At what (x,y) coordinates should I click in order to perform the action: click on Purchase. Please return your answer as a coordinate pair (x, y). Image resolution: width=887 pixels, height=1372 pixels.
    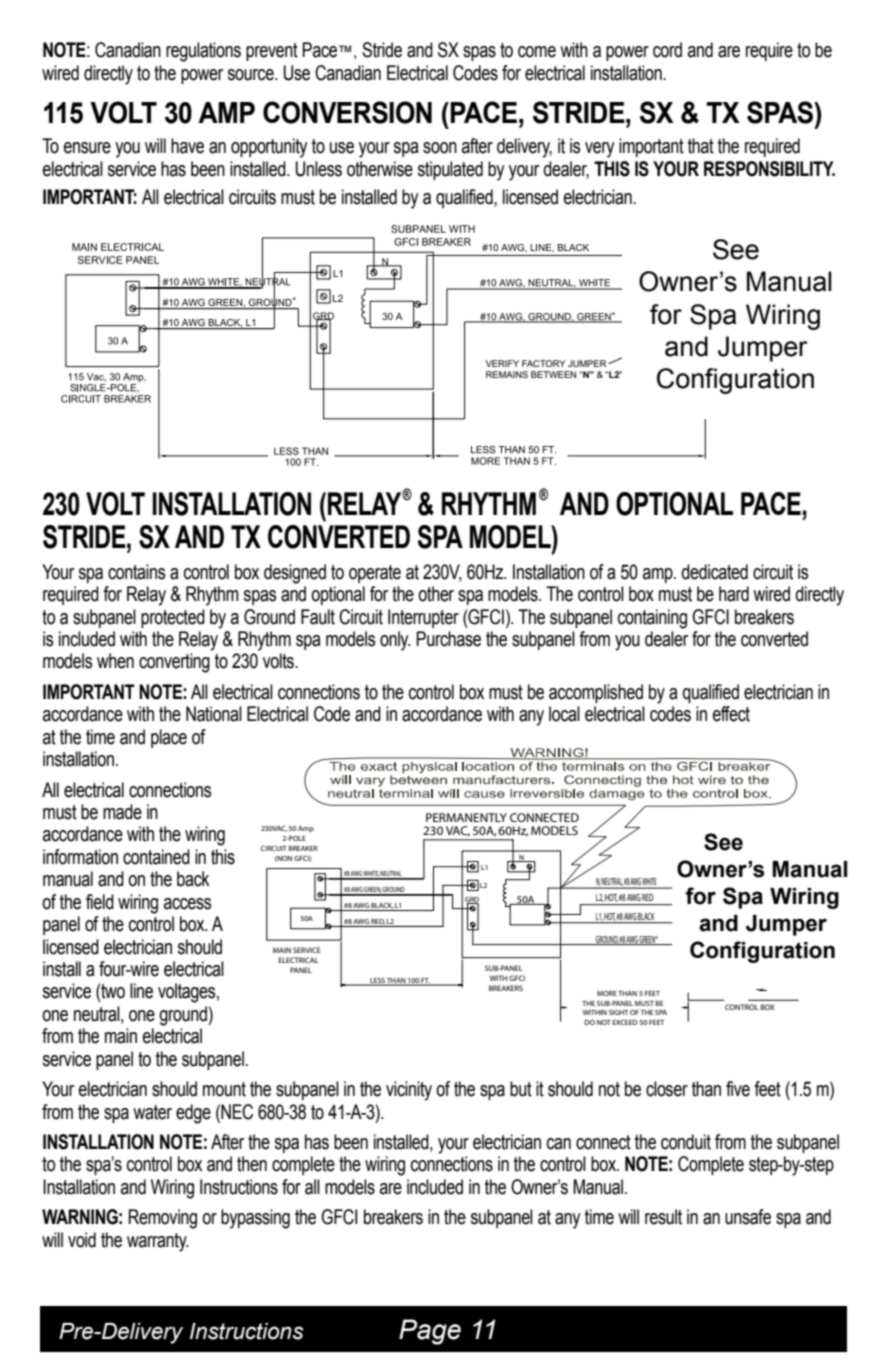
    Looking at the image, I should click on (448, 639).
